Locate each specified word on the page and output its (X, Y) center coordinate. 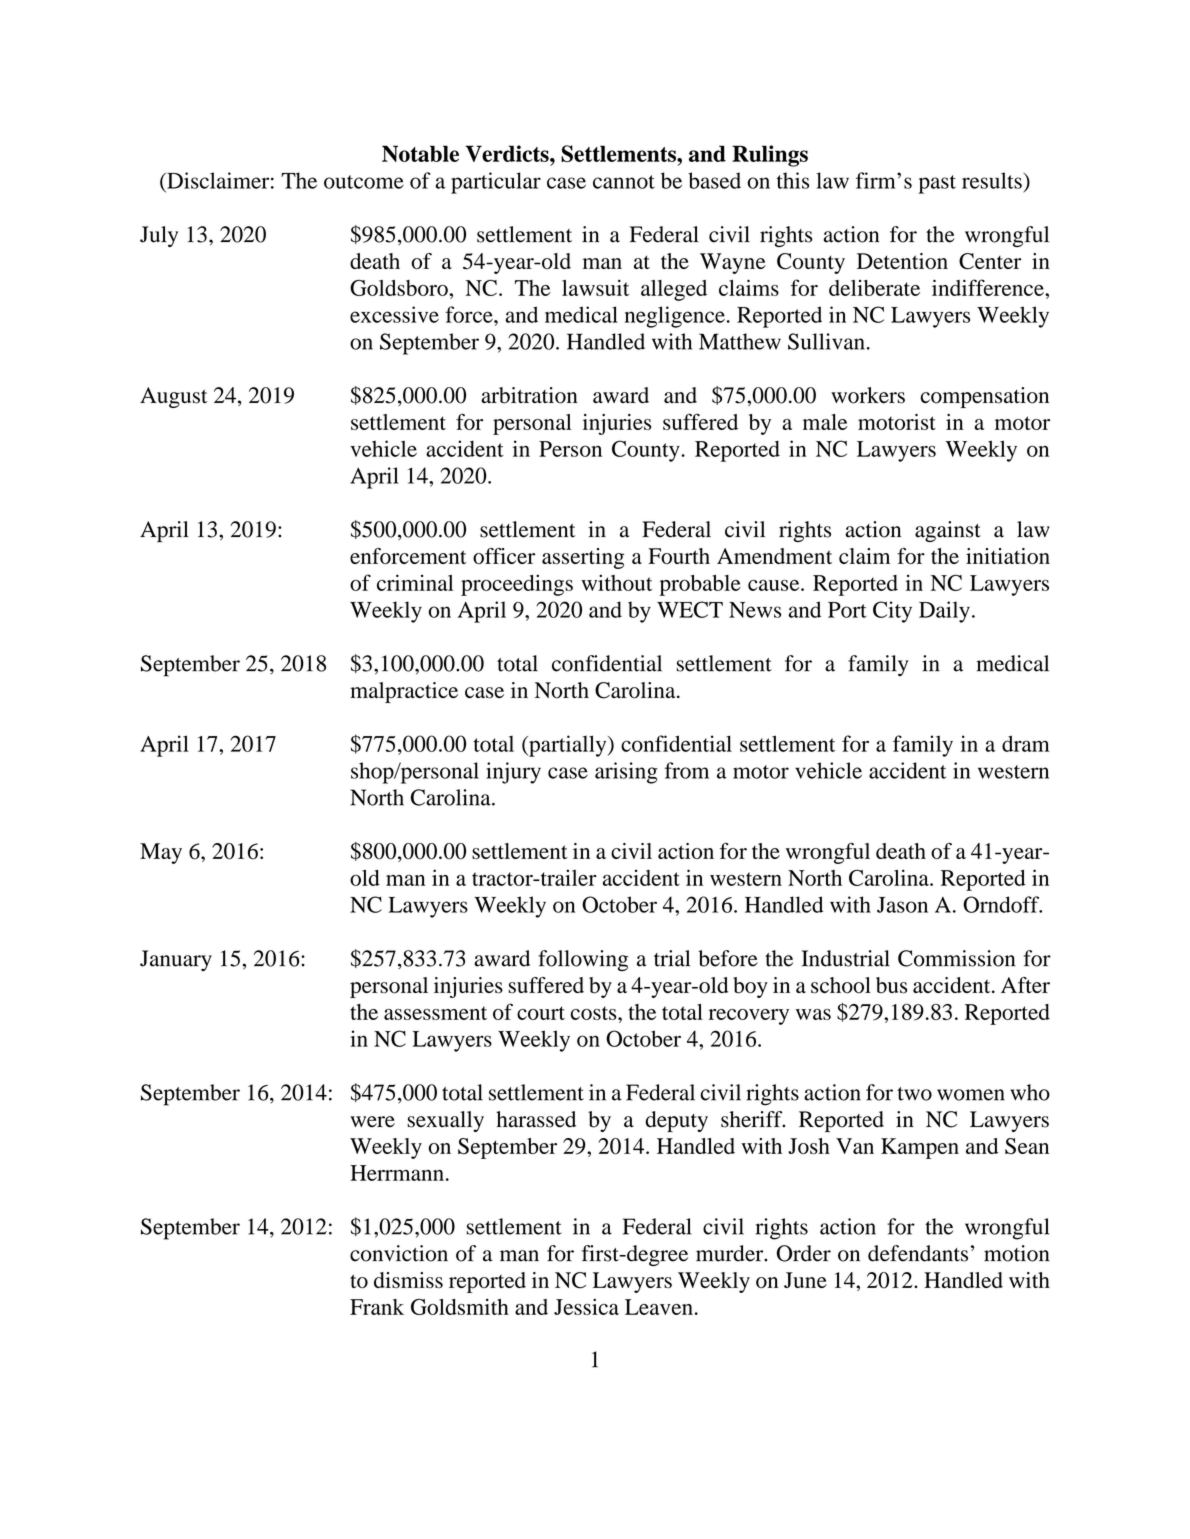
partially (568, 746)
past (937, 184)
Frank (377, 1307)
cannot (624, 182)
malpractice (404, 692)
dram (1026, 743)
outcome (364, 182)
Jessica (586, 1306)
